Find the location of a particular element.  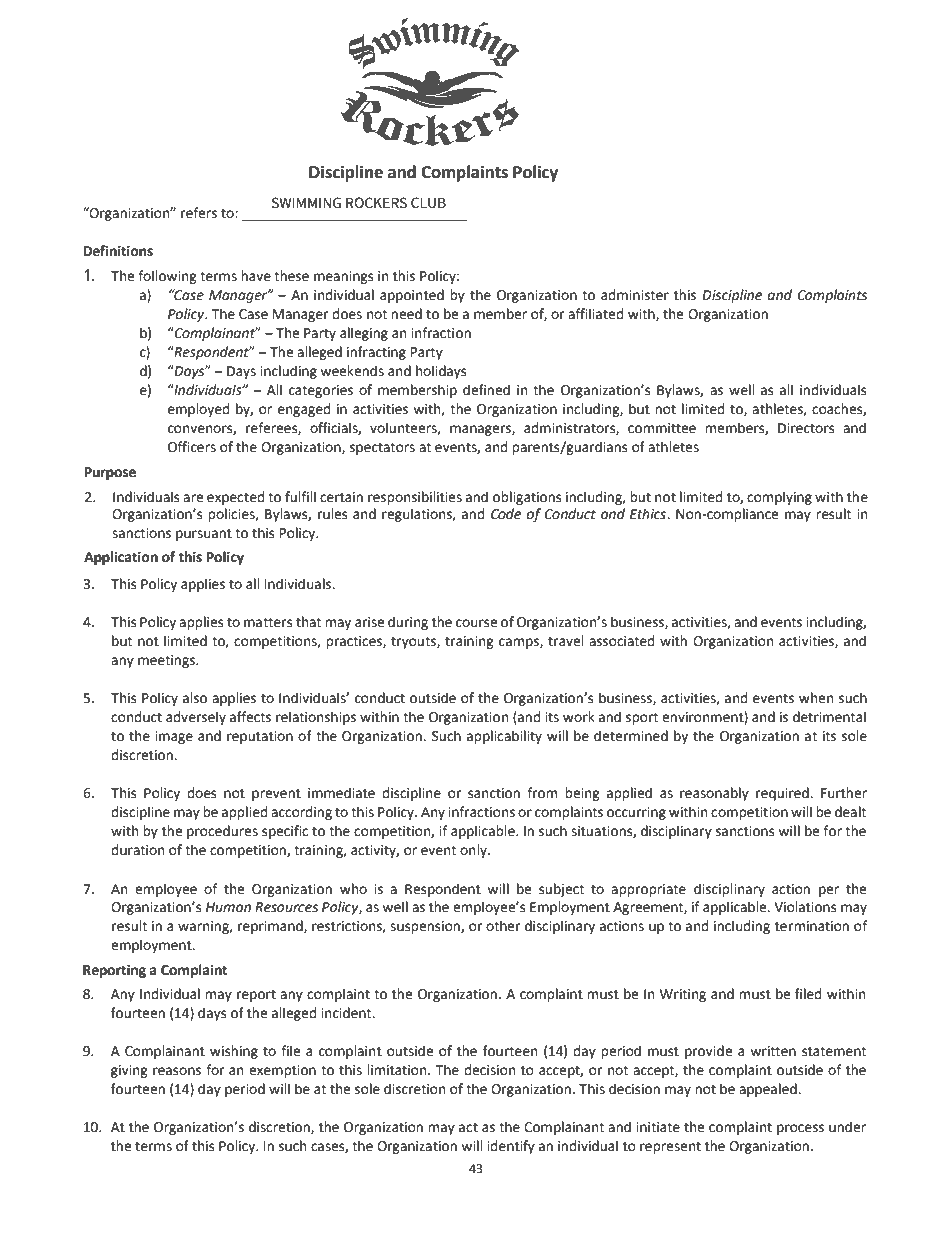

when is located at coordinates (816, 698).
